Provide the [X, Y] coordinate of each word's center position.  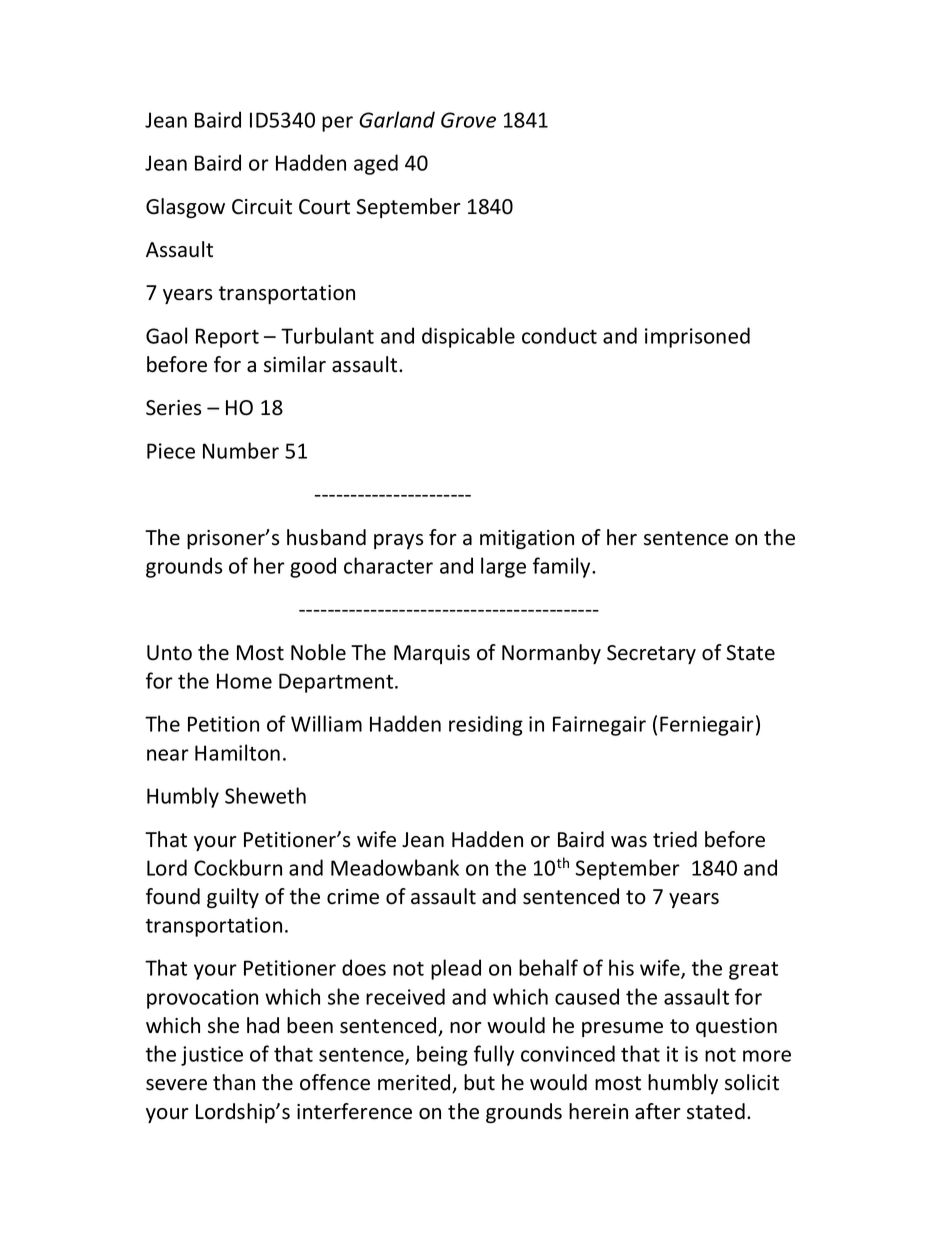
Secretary [651, 654]
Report [227, 338]
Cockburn [238, 867]
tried [675, 839]
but [479, 1082]
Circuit [262, 207]
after [658, 1111]
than [234, 1082]
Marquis [432, 654]
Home [244, 681]
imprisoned [697, 337]
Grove [468, 120]
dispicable [468, 337]
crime [353, 897]
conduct [559, 335]
